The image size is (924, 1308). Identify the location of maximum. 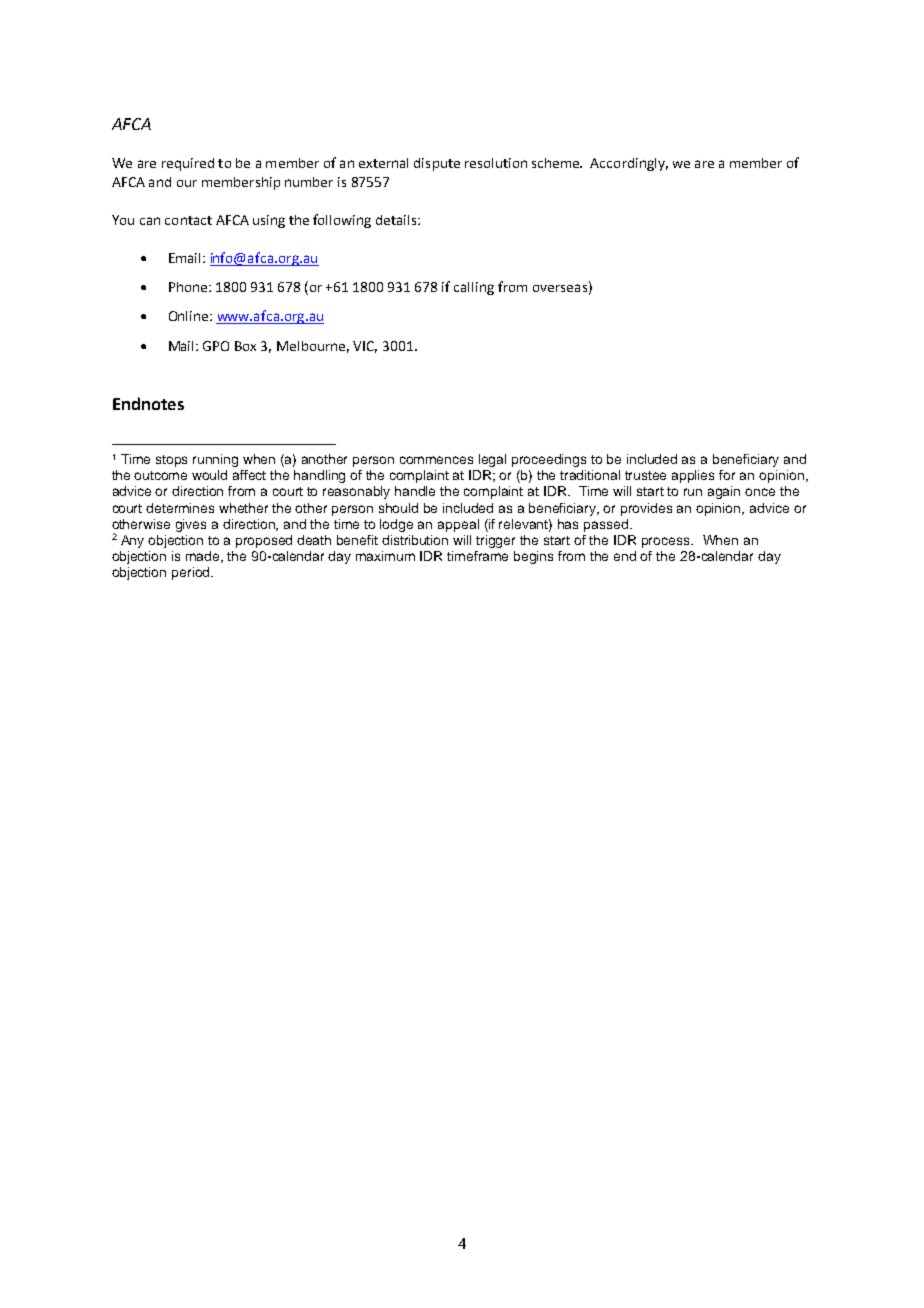
(385, 556).
